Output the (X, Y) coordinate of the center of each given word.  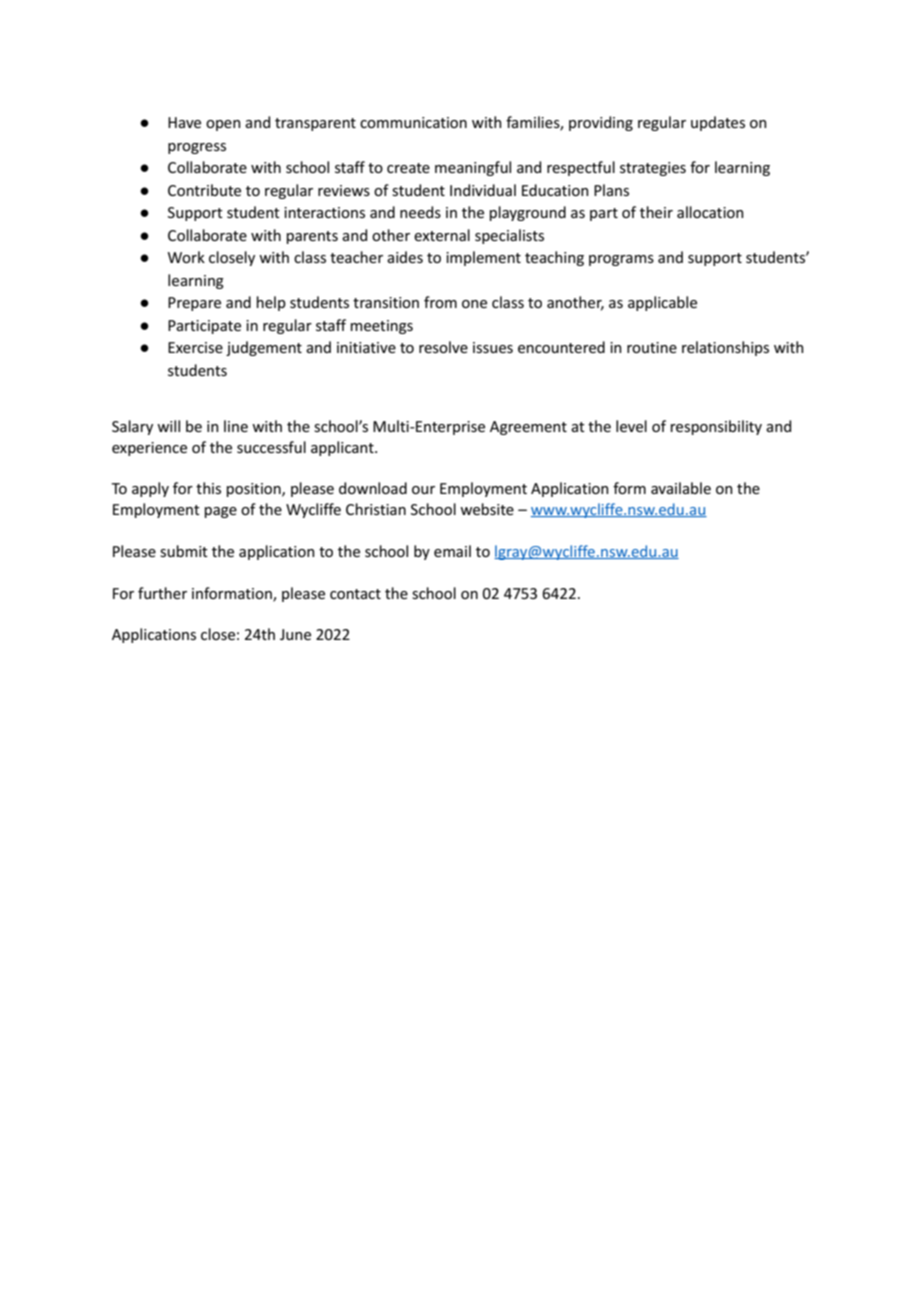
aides (405, 257)
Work (186, 257)
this (208, 488)
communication (413, 122)
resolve (443, 347)
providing (601, 123)
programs (621, 260)
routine (652, 347)
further (162, 593)
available (681, 488)
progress (197, 148)
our (423, 490)
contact (355, 594)
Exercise (195, 347)
